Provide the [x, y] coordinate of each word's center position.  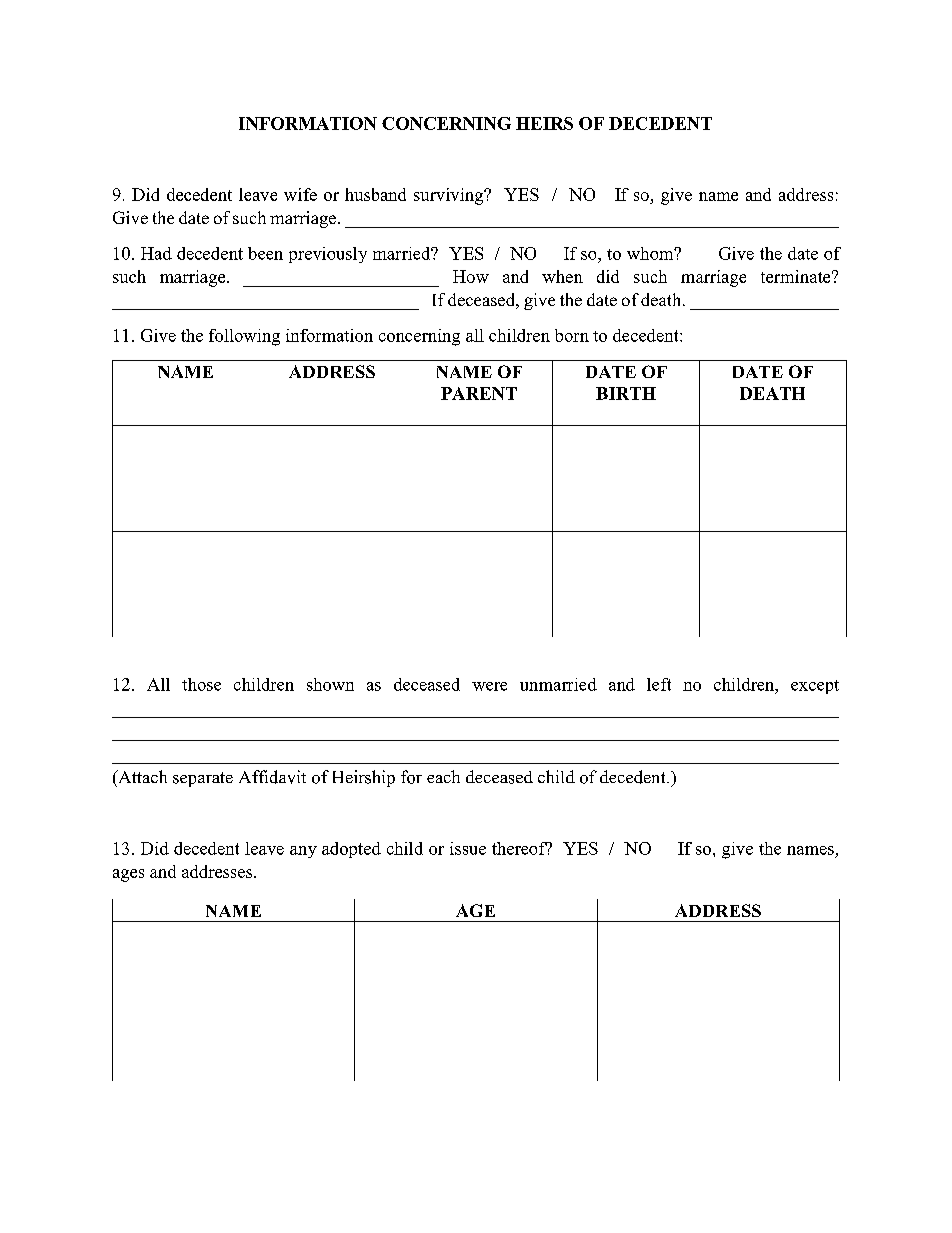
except [815, 687]
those [201, 684]
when [562, 276]
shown [330, 684]
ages [128, 875]
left [659, 684]
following [244, 337]
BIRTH [626, 393]
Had [156, 253]
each [443, 776]
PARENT [479, 393]
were [489, 686]
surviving [450, 196]
